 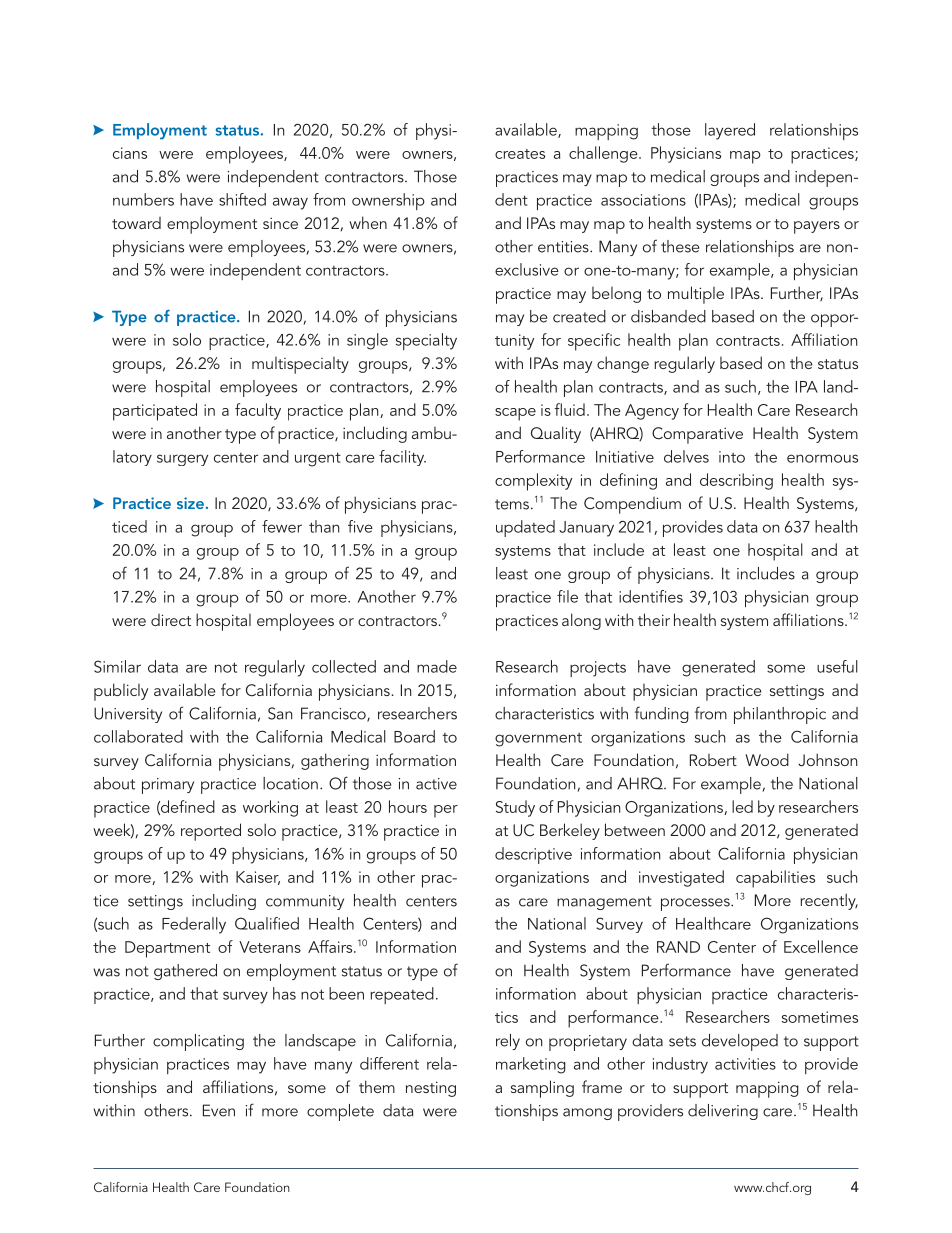 I want to click on collaborated, so click(x=138, y=736).
